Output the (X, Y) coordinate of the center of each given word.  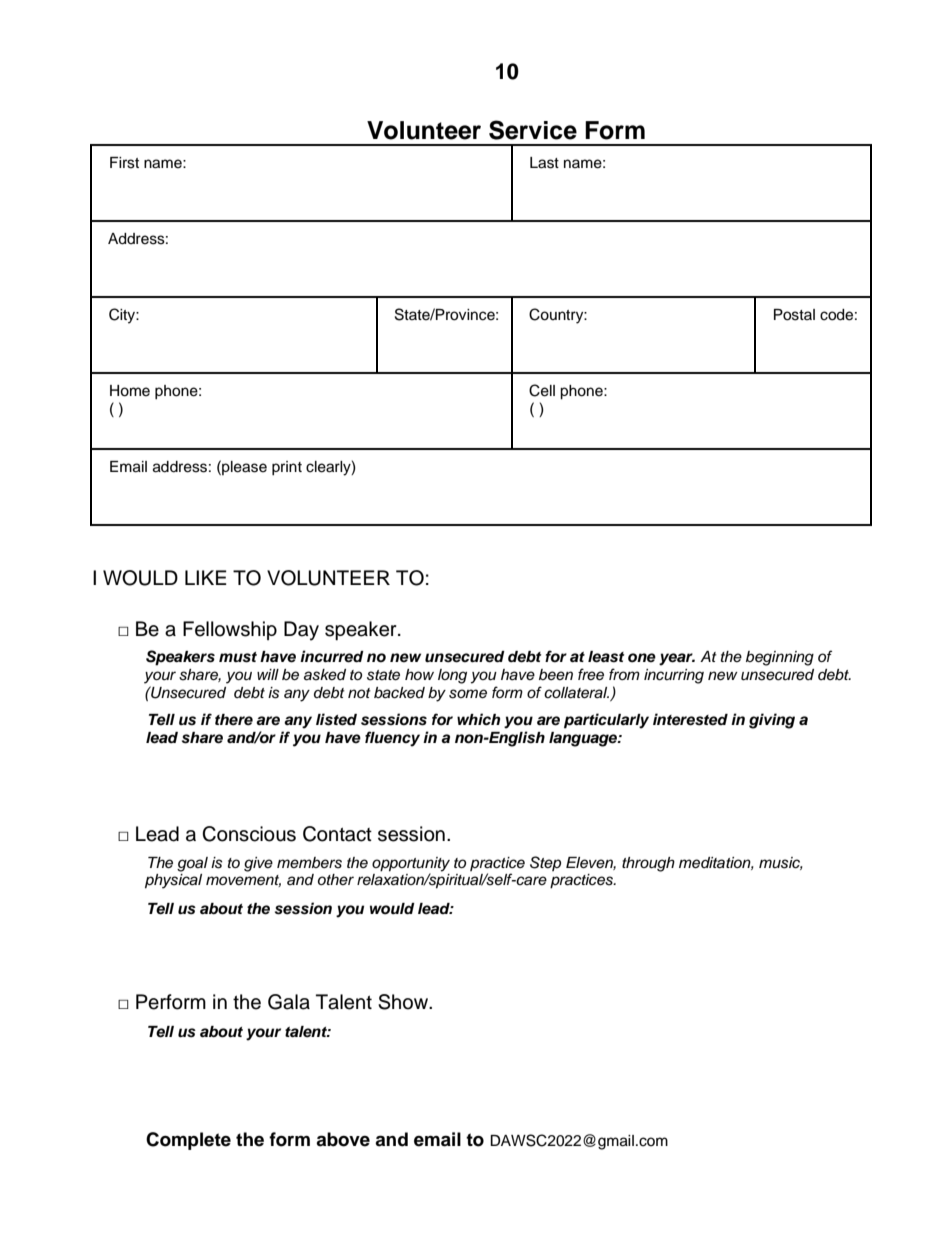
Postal (794, 315)
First (124, 163)
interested (690, 719)
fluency (392, 739)
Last (544, 163)
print (287, 468)
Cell (542, 390)
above (343, 1139)
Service (533, 130)
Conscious (249, 834)
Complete (188, 1141)
